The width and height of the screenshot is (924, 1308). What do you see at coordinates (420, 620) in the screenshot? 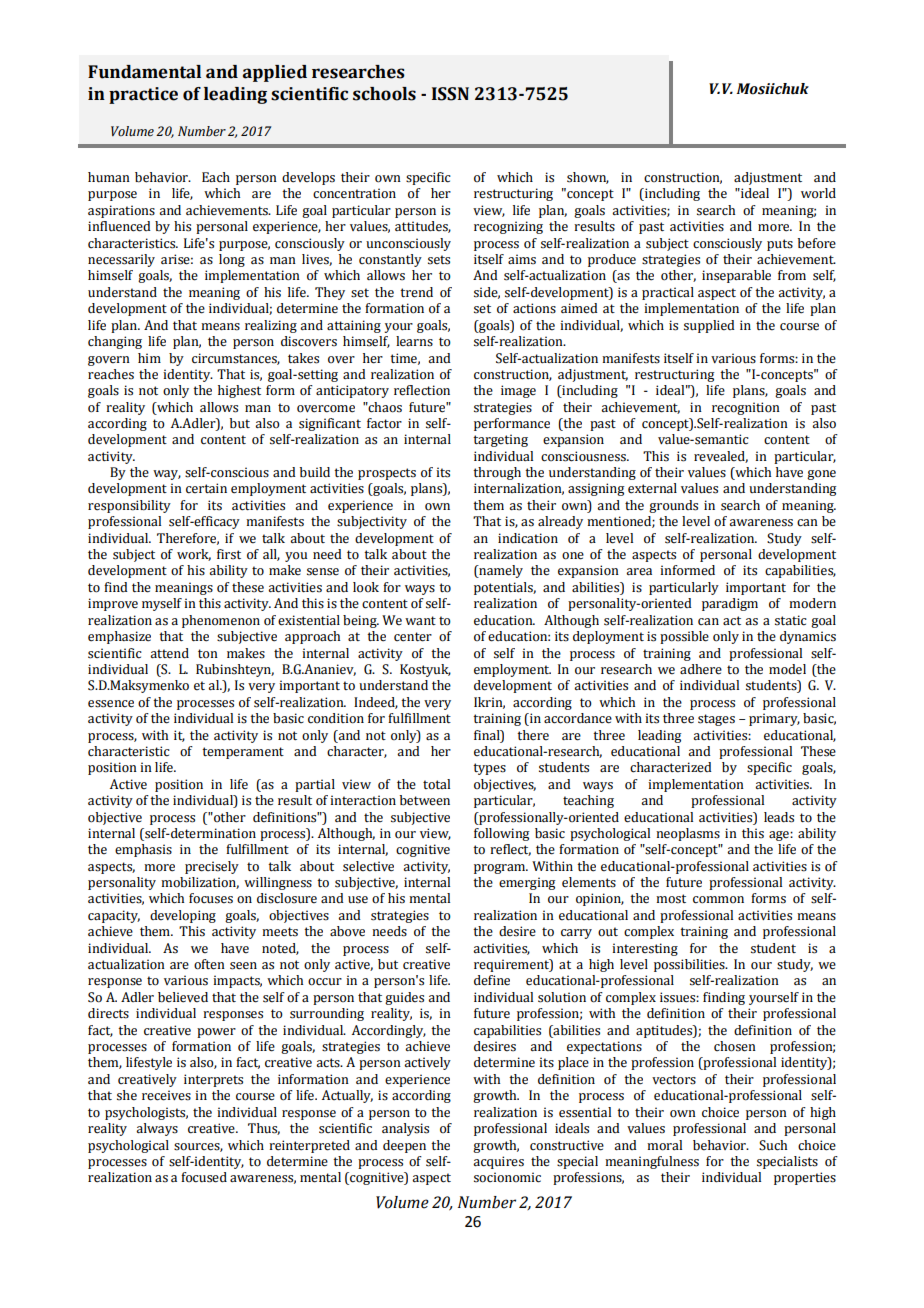
I see `want` at bounding box center [420, 620].
